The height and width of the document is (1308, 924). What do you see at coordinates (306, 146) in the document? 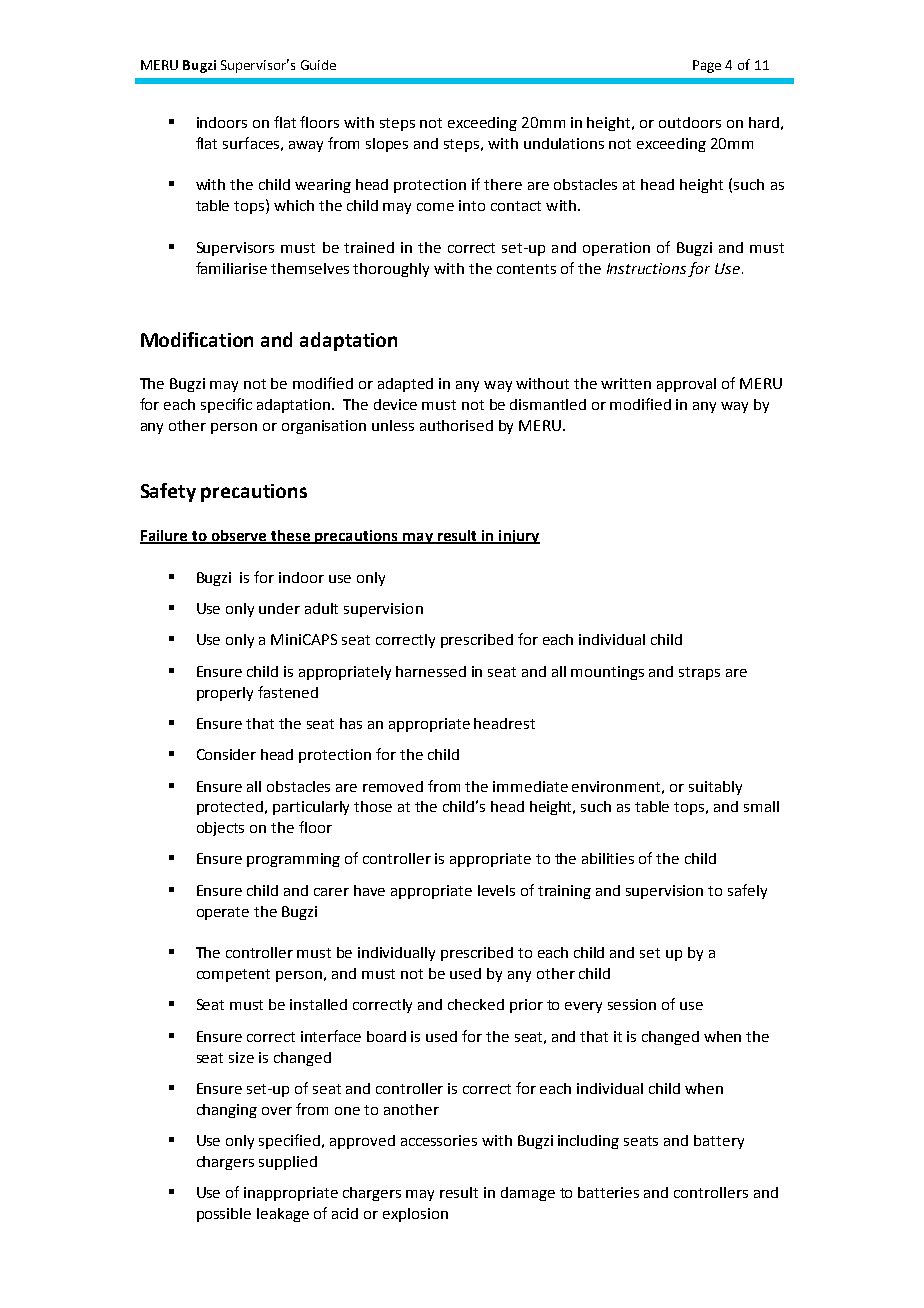
I see `away` at bounding box center [306, 146].
